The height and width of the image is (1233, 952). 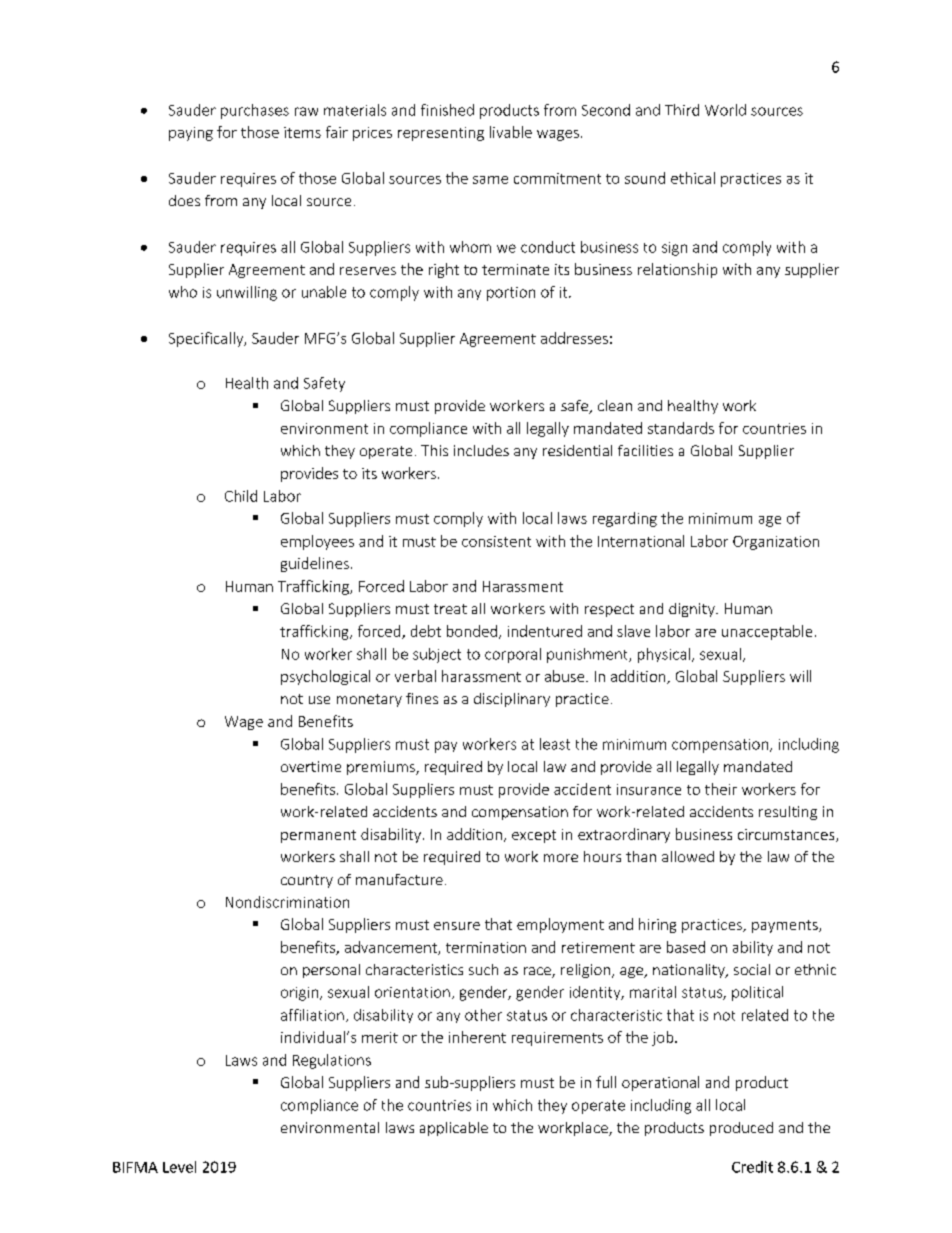 I want to click on except, so click(x=534, y=836).
